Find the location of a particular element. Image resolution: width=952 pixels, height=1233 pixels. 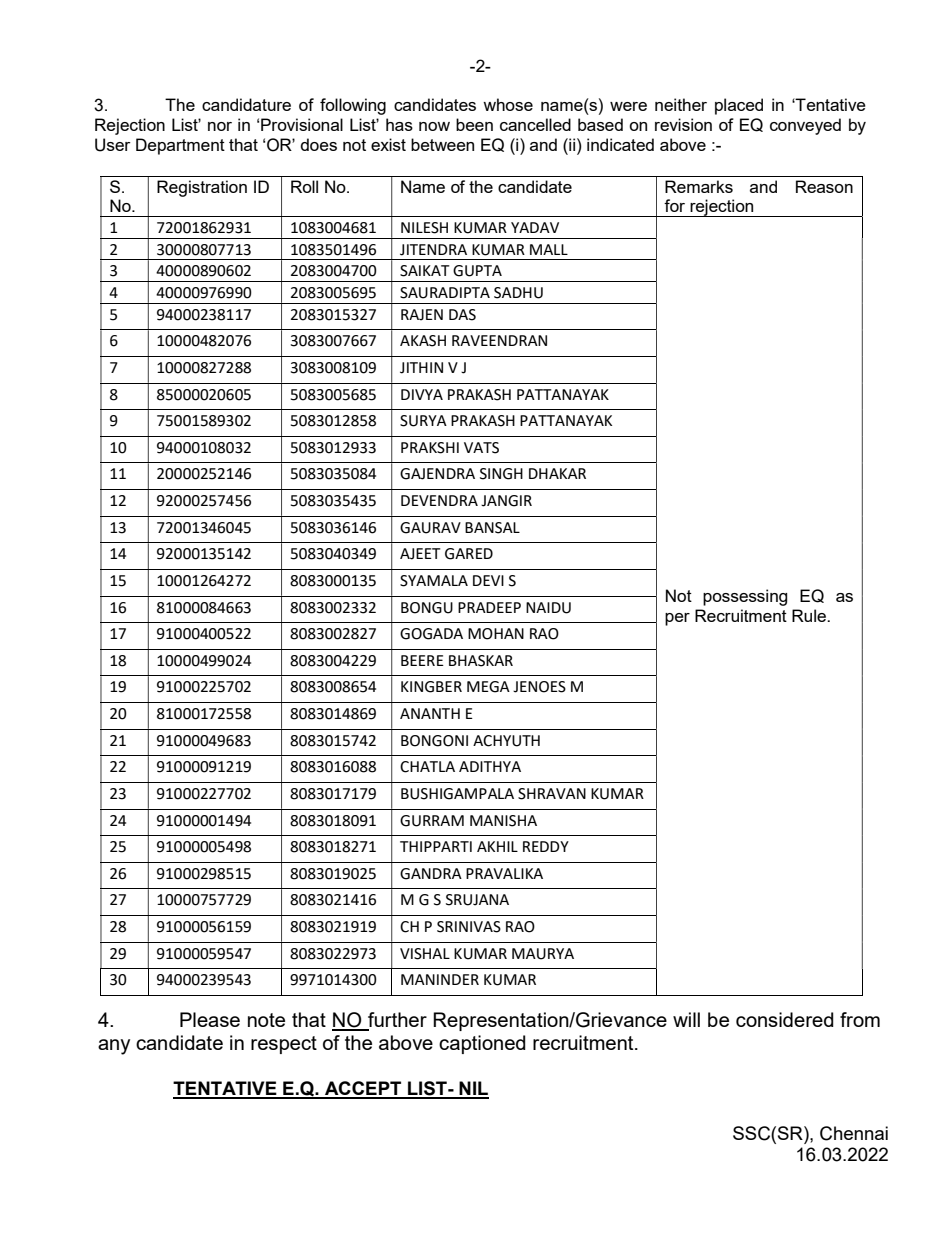

SURYA is located at coordinates (423, 421).
